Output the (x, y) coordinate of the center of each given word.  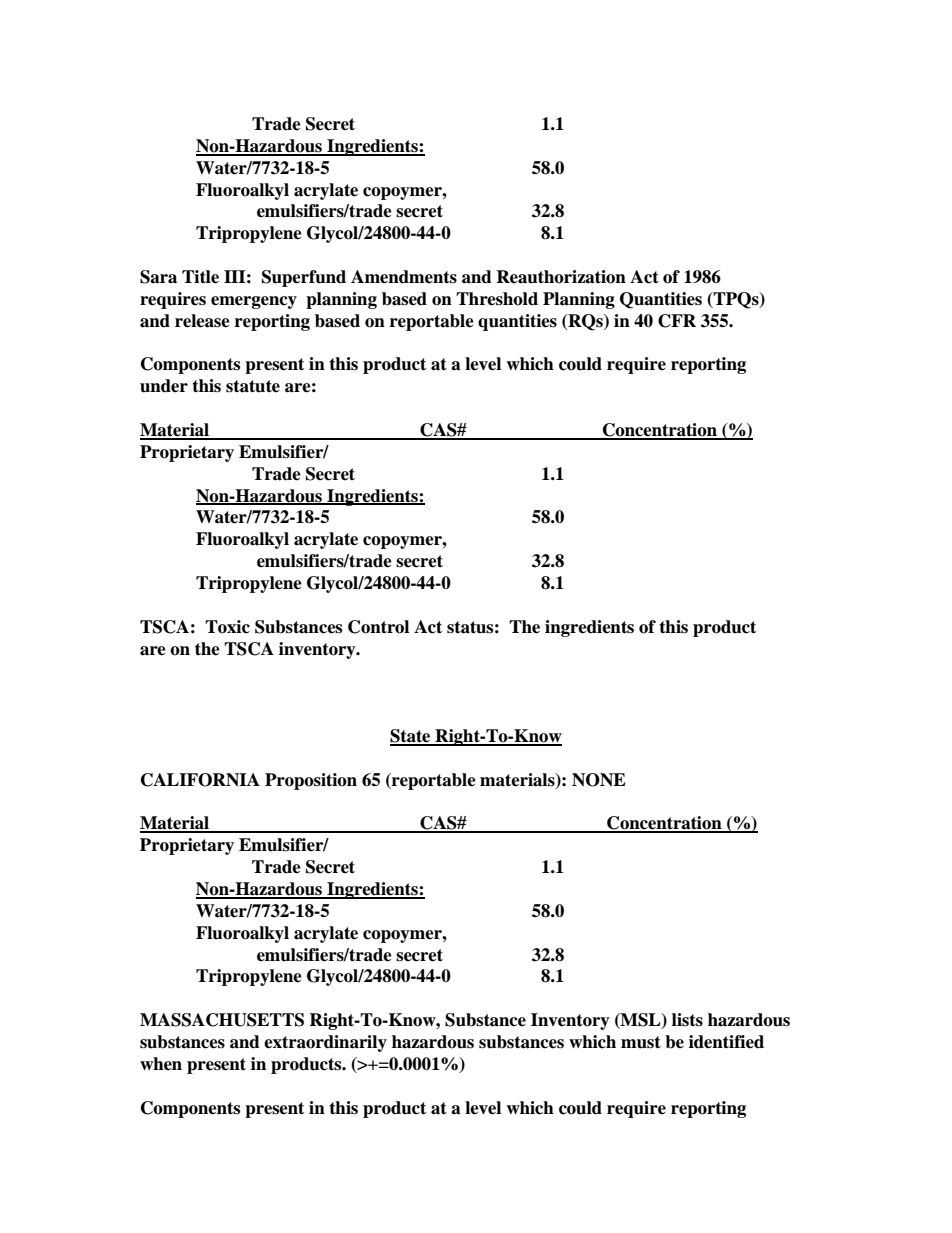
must (641, 1042)
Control (378, 627)
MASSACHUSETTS (222, 1020)
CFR (677, 321)
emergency (254, 302)
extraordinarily (325, 1043)
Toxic (227, 627)
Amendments (404, 277)
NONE (599, 780)
